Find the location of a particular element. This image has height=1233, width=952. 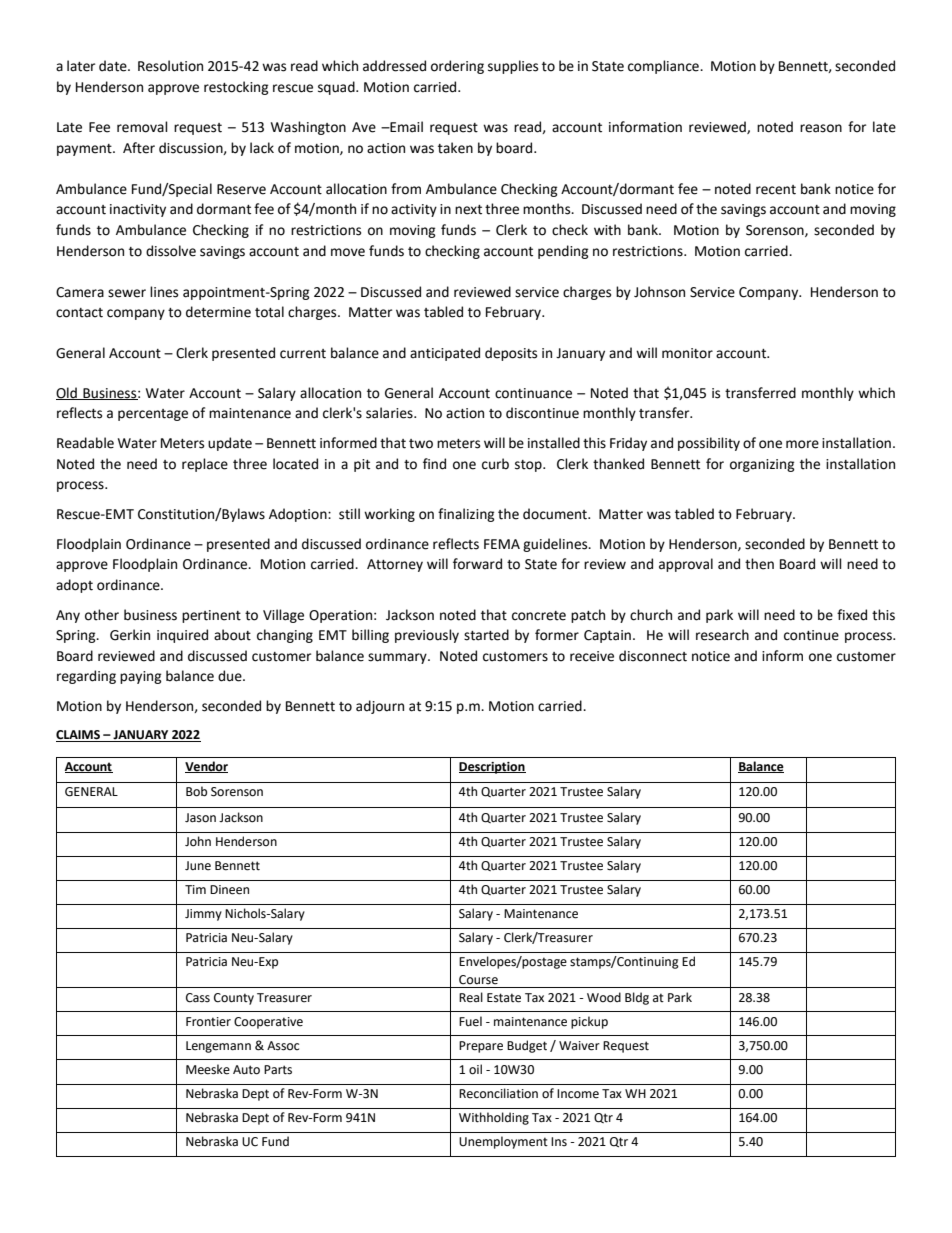

Description is located at coordinates (492, 768).
